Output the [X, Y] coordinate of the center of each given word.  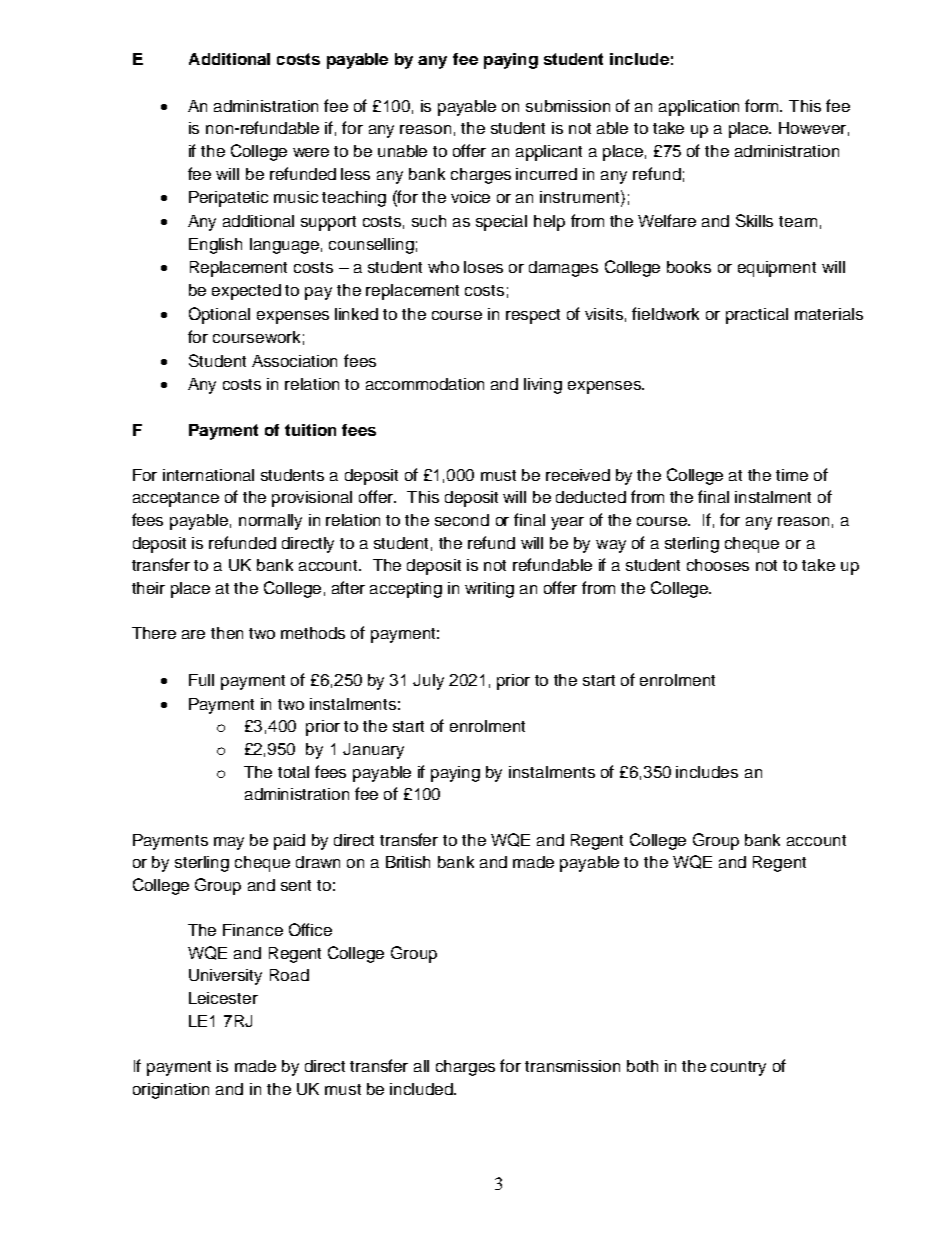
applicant [549, 153]
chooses [718, 565]
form [763, 105]
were [311, 152]
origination [171, 1091]
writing [489, 590]
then [227, 633]
